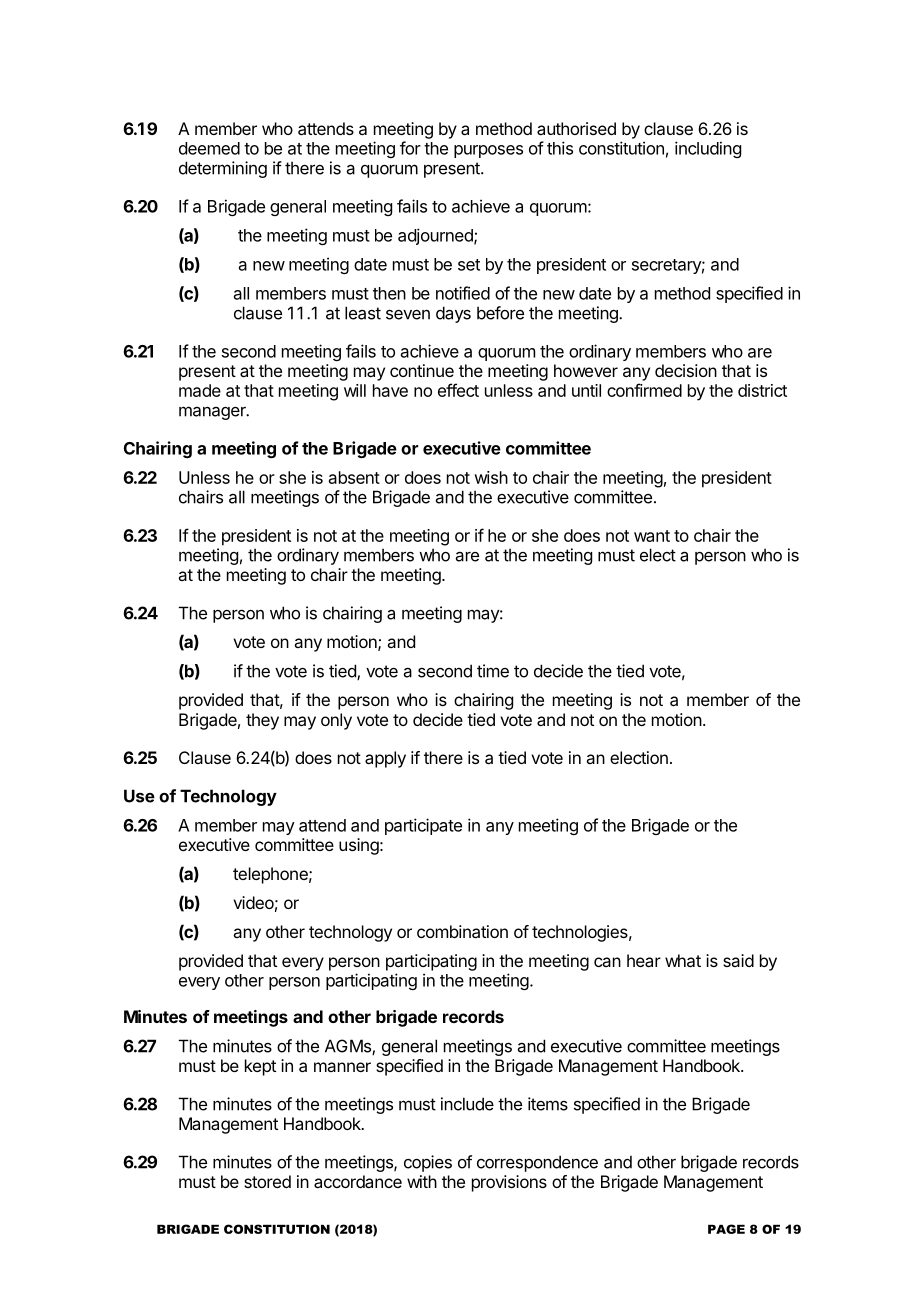  Describe the element at coordinates (262, 721) in the screenshot. I see `they` at that location.
